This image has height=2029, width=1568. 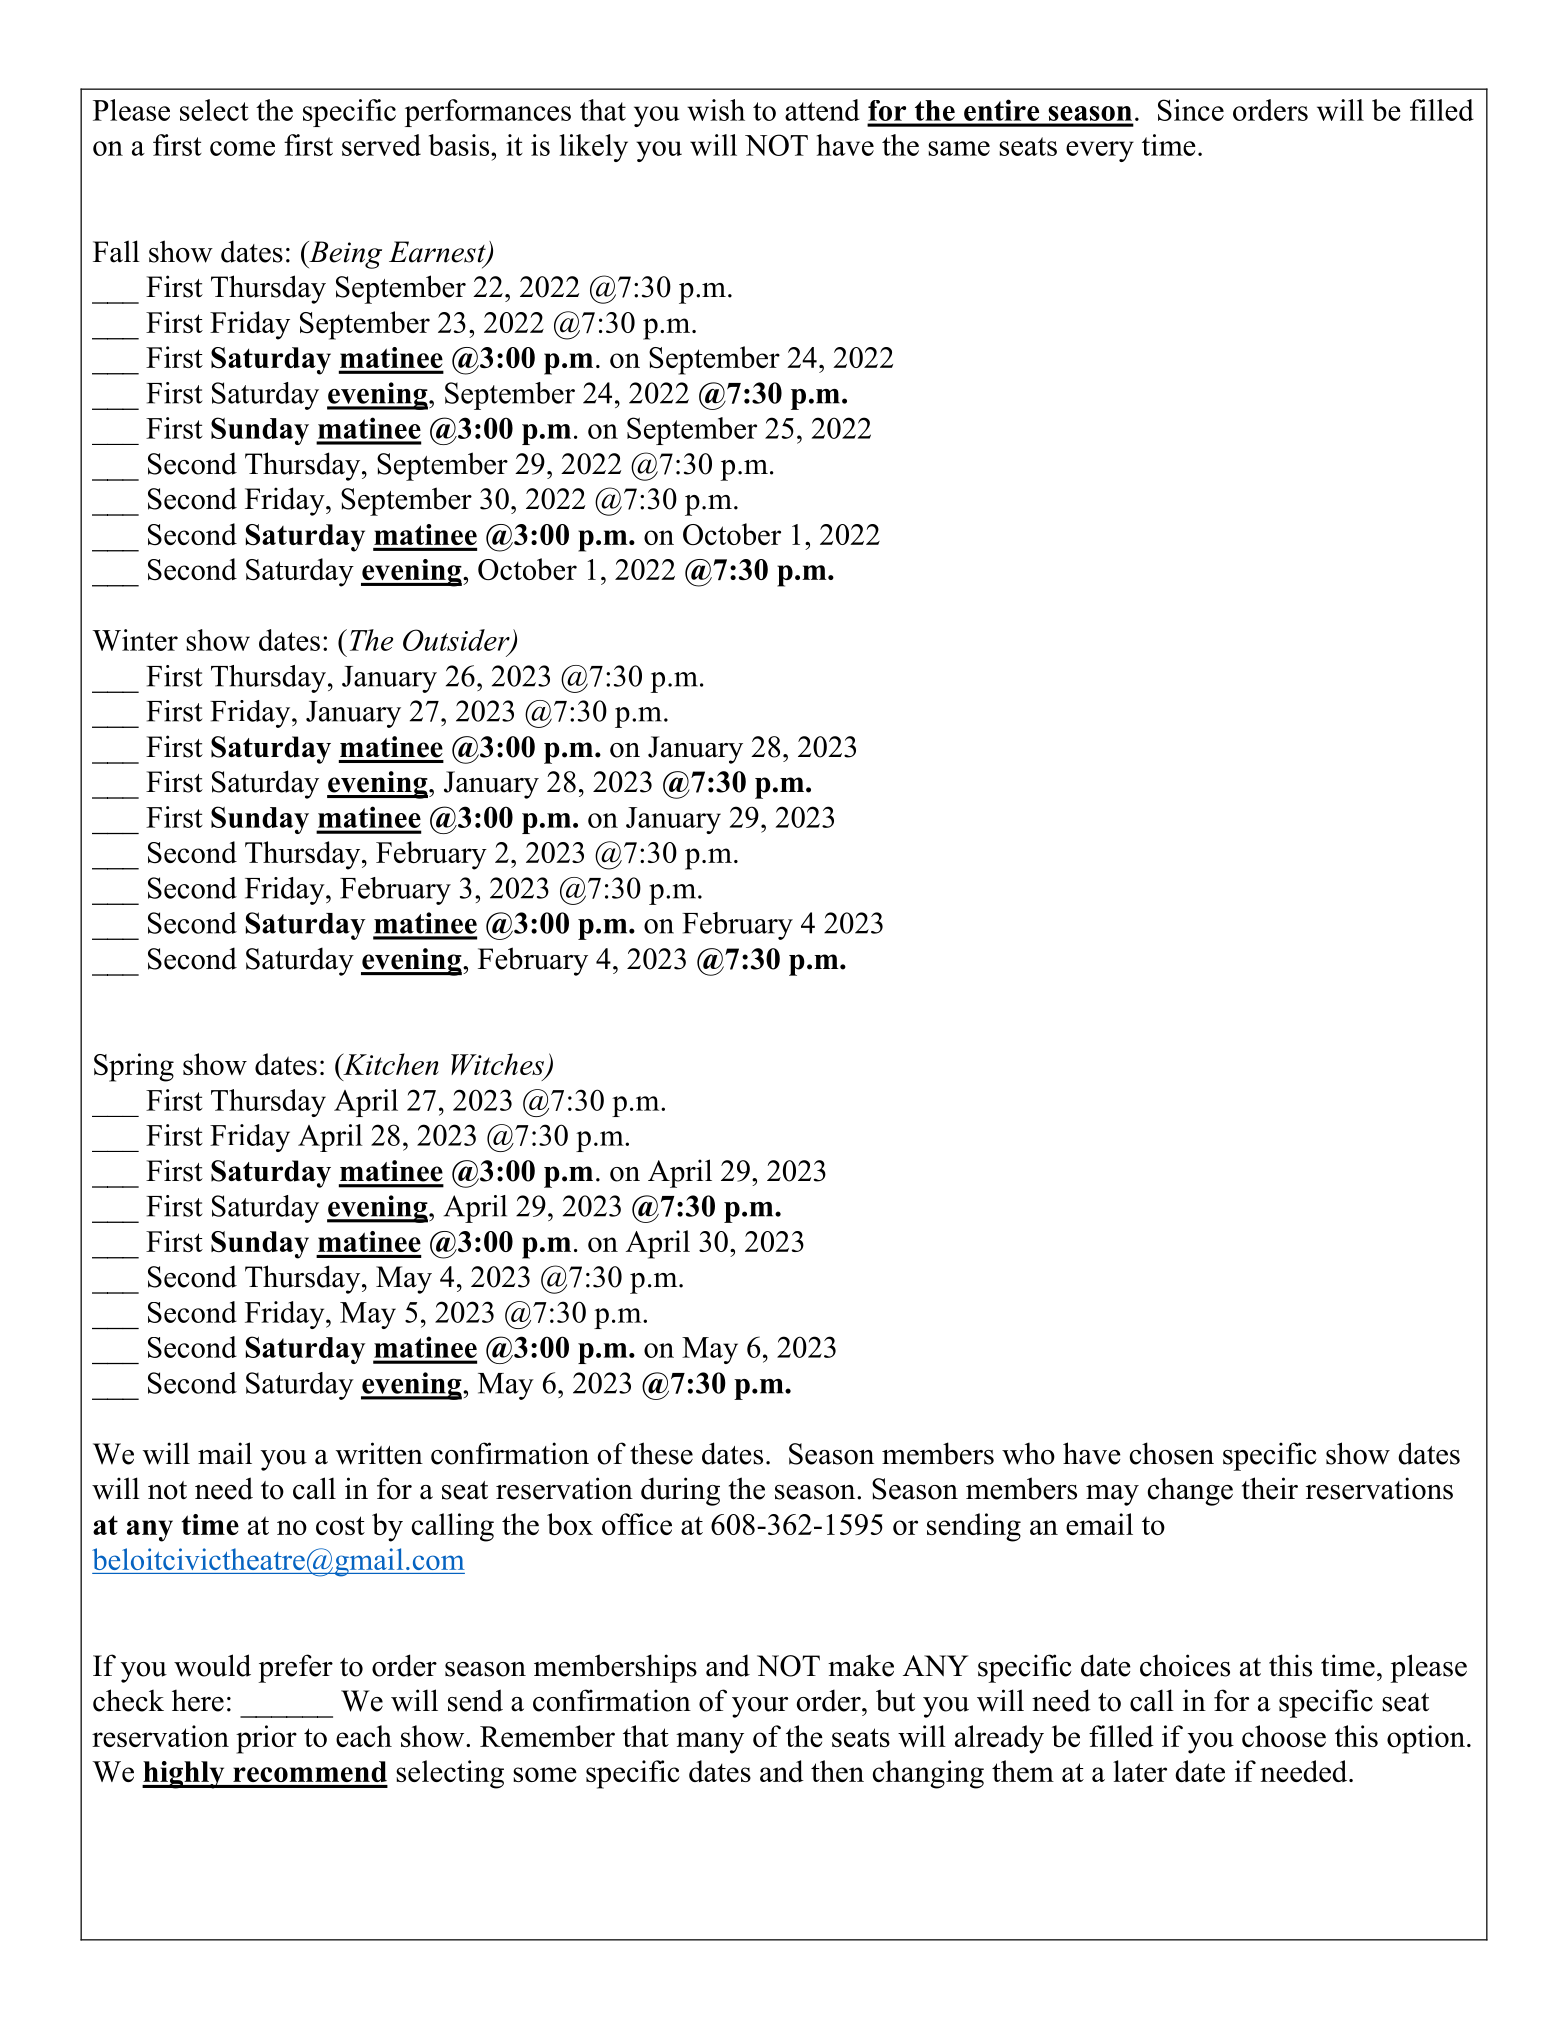 What do you see at coordinates (134, 1067) in the image?
I see `Spring` at bounding box center [134, 1067].
